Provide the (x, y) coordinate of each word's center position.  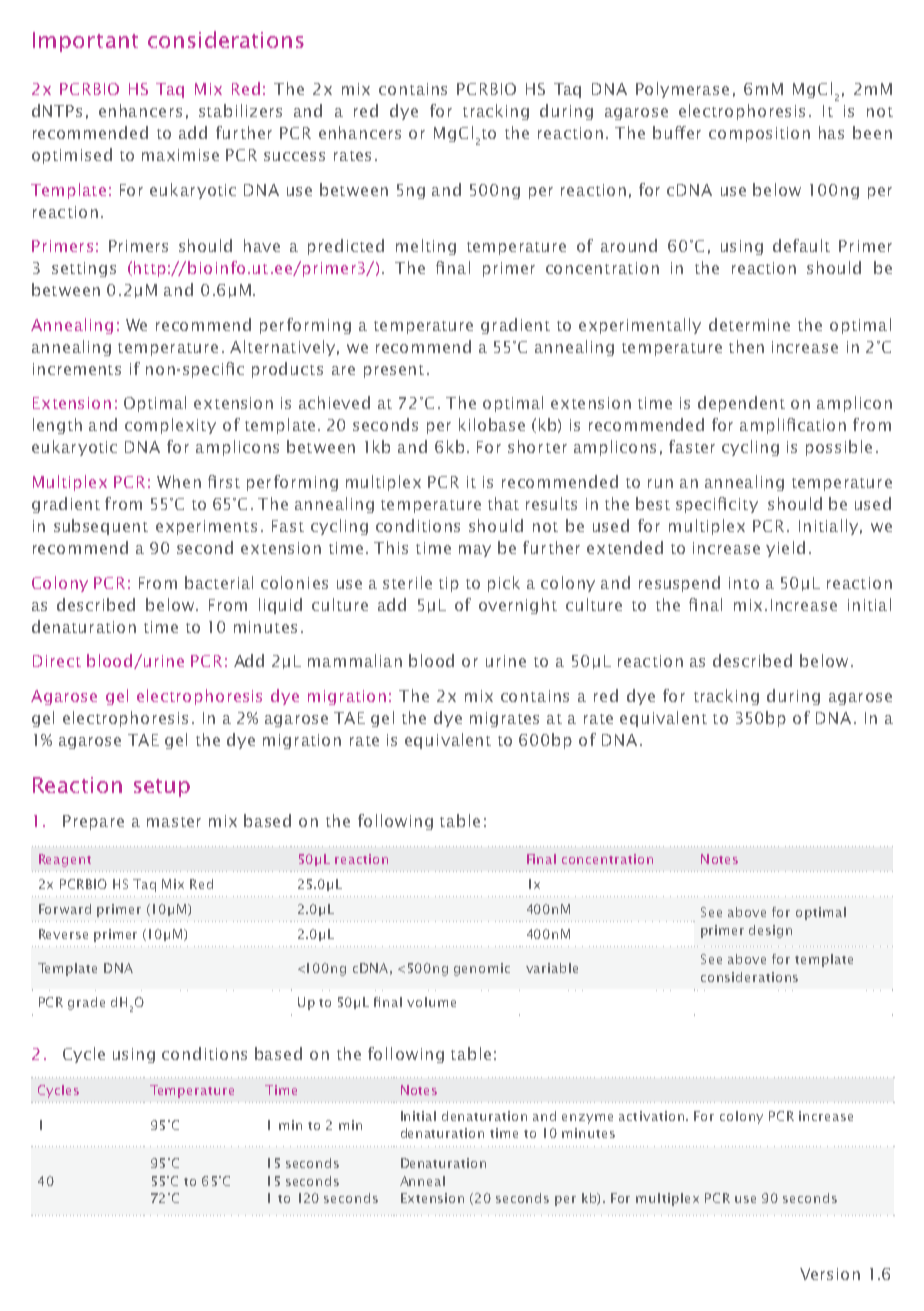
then (746, 346)
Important (85, 42)
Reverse (63, 934)
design (770, 931)
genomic (482, 969)
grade (86, 1003)
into (744, 583)
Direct (57, 661)
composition (759, 134)
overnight (518, 606)
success (294, 156)
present (394, 371)
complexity (170, 426)
